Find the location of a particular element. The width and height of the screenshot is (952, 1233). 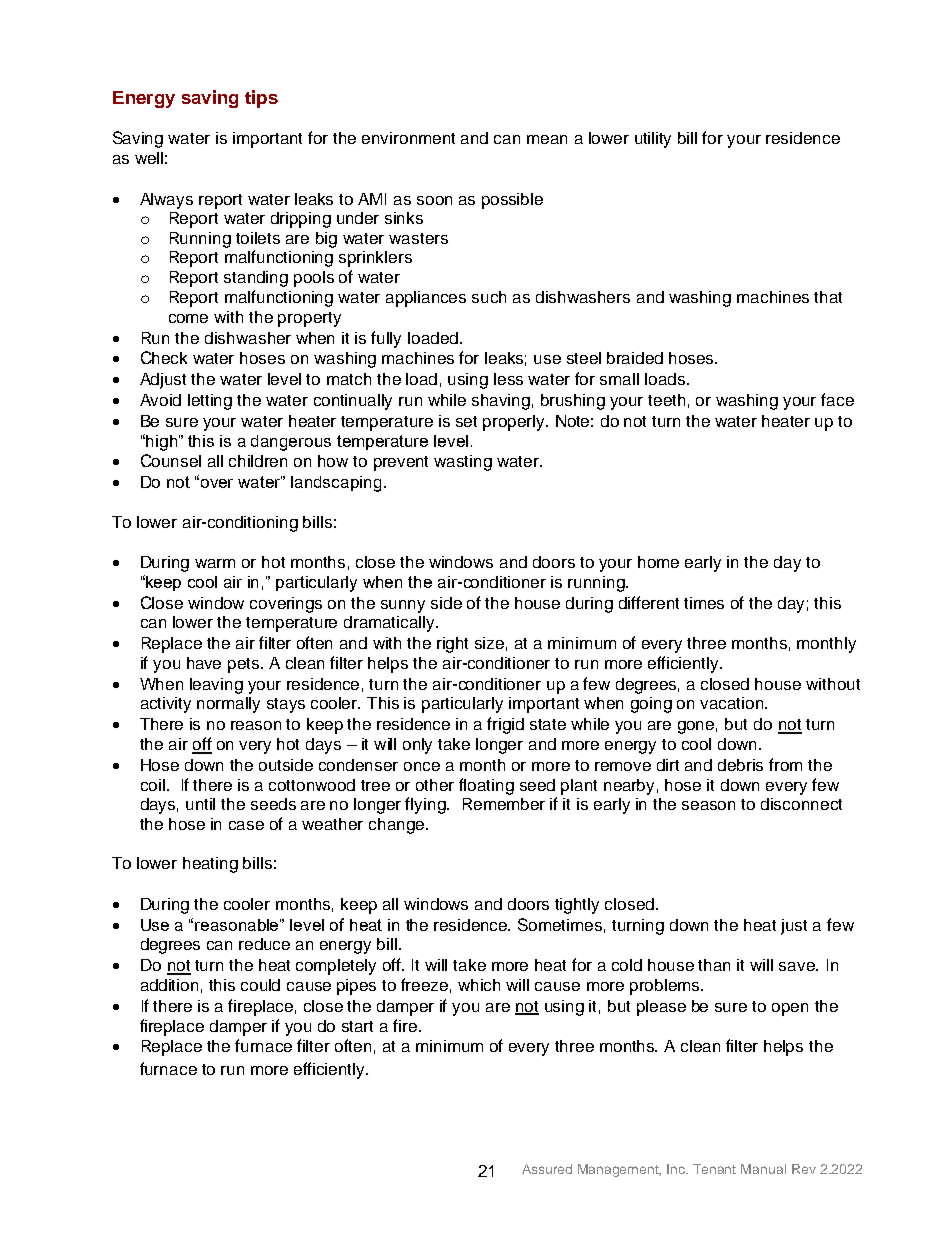

Management is located at coordinates (619, 1170).
